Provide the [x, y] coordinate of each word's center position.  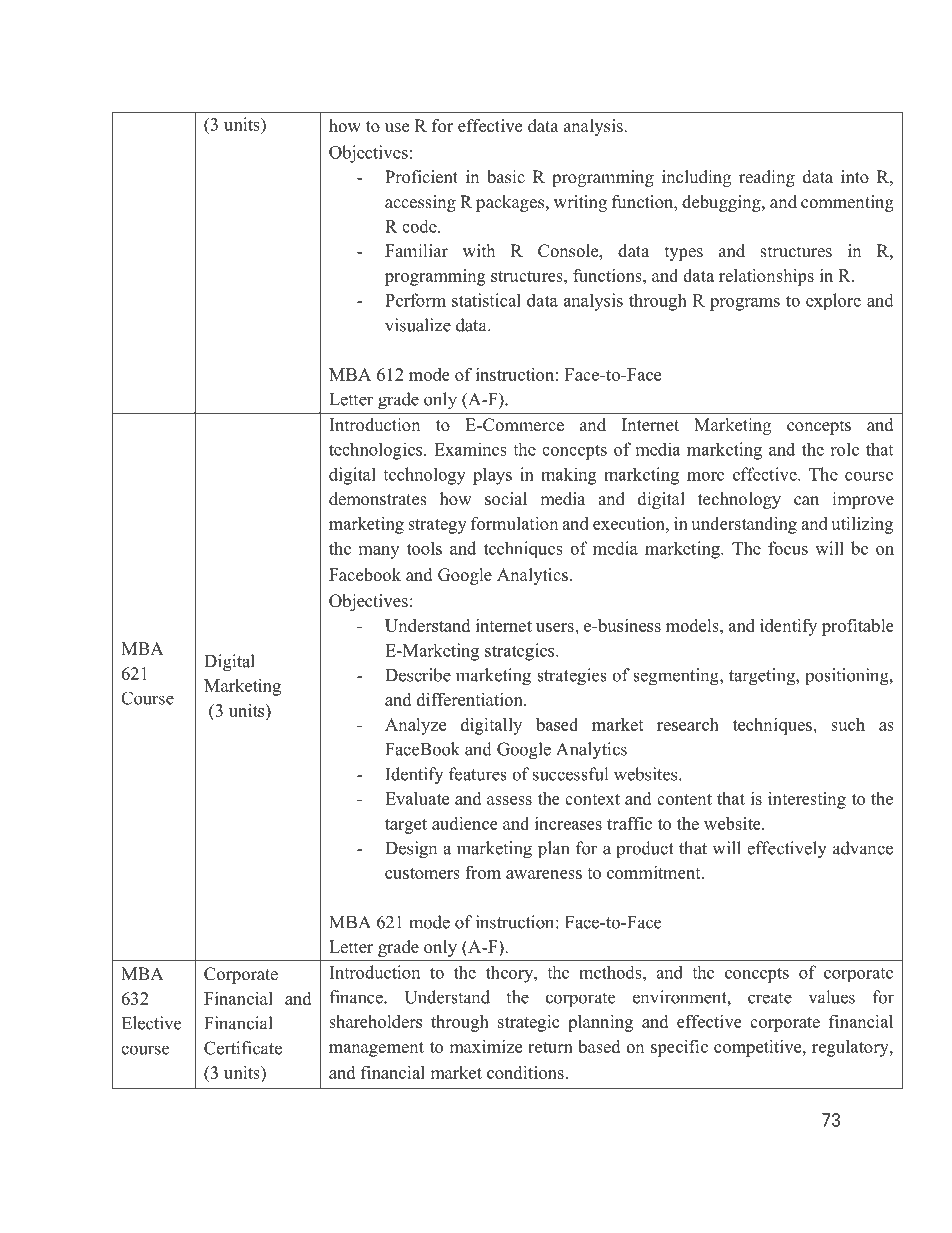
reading [767, 178]
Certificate [243, 1048]
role [844, 449]
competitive [759, 1048]
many [379, 552]
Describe [418, 675]
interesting [807, 800]
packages [511, 203]
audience [465, 823]
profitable [858, 627]
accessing [420, 203]
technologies [377, 451]
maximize [485, 1046]
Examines [470, 449]
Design [411, 850]
